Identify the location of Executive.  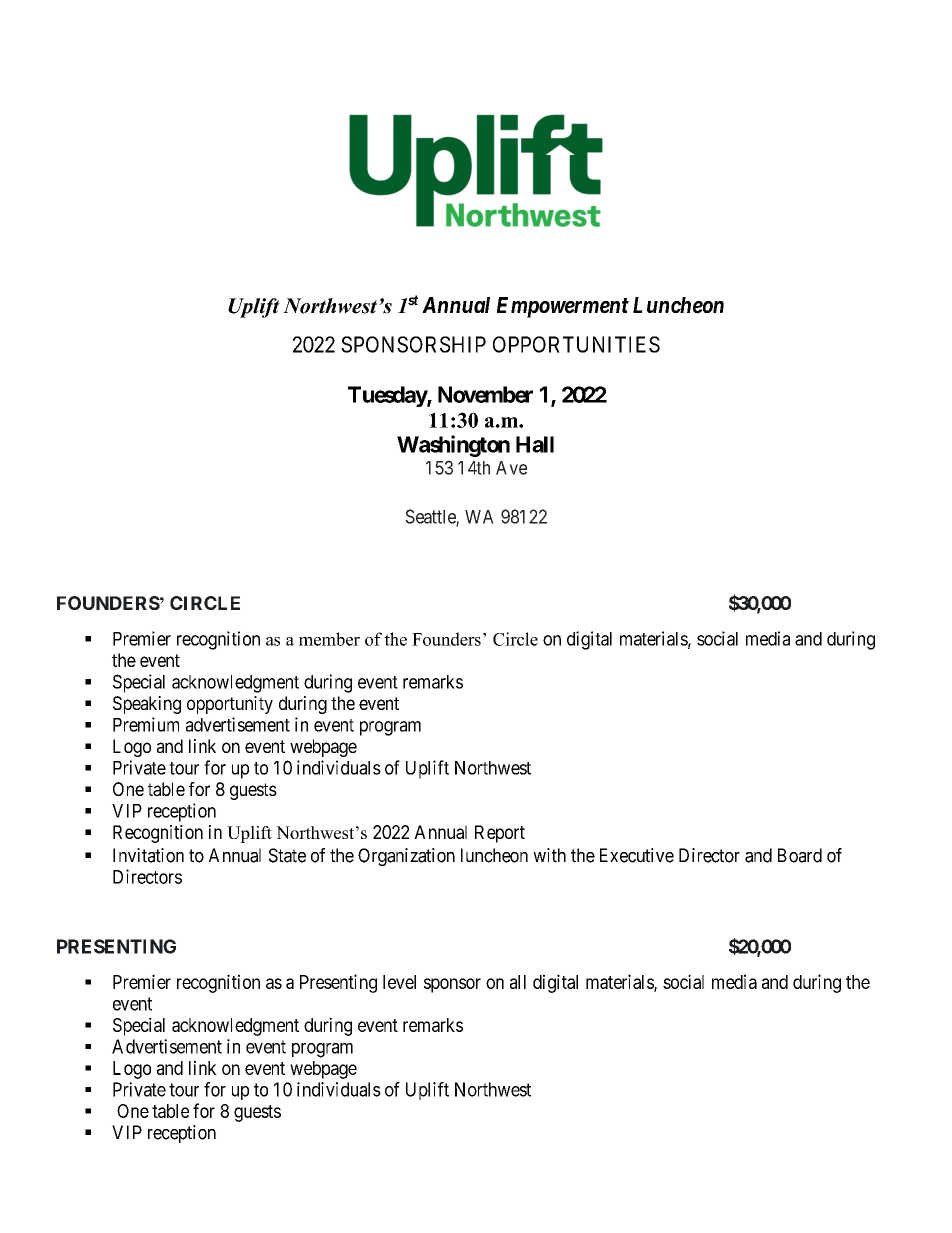
(637, 855).
